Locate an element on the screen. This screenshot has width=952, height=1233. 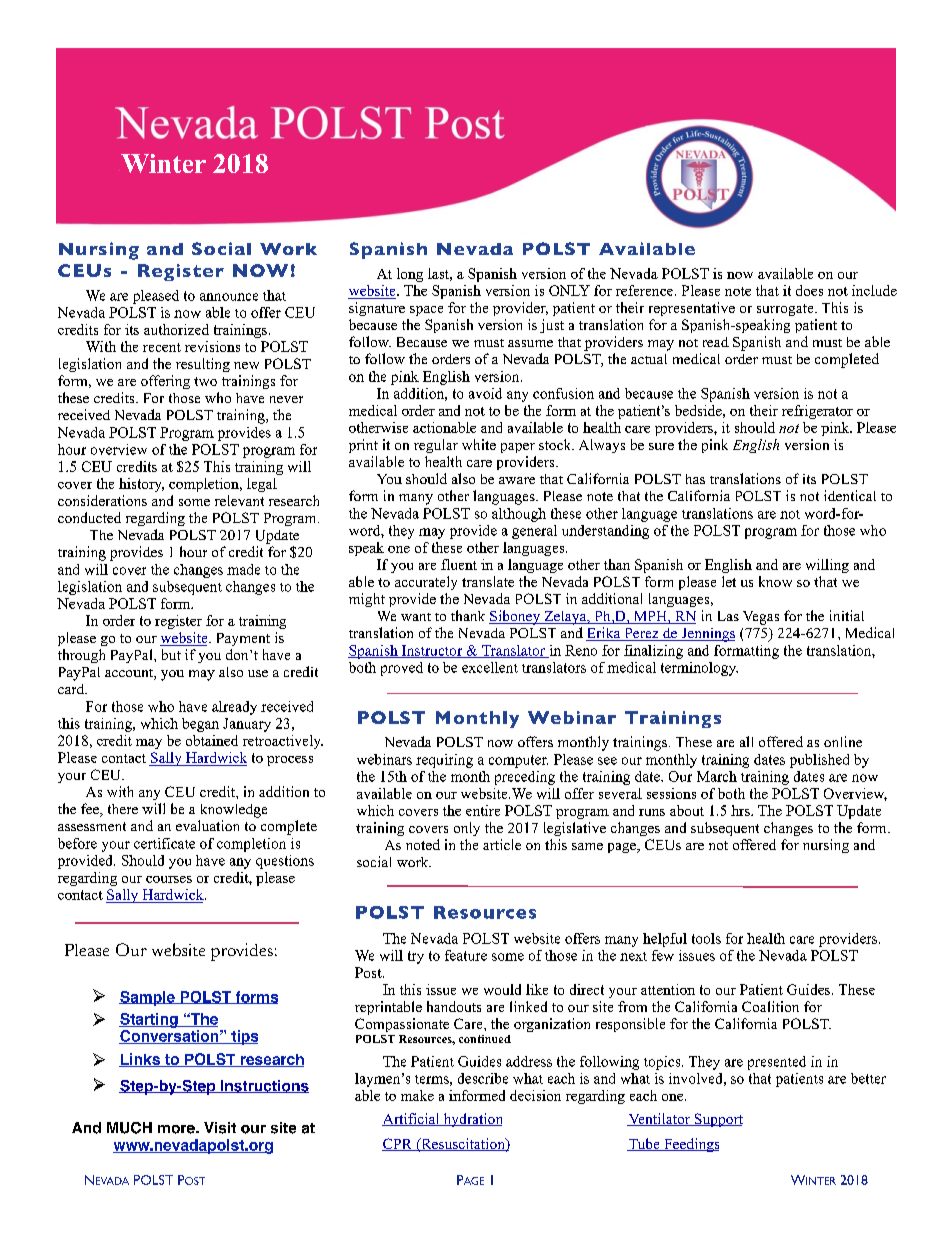
online is located at coordinates (843, 741).
